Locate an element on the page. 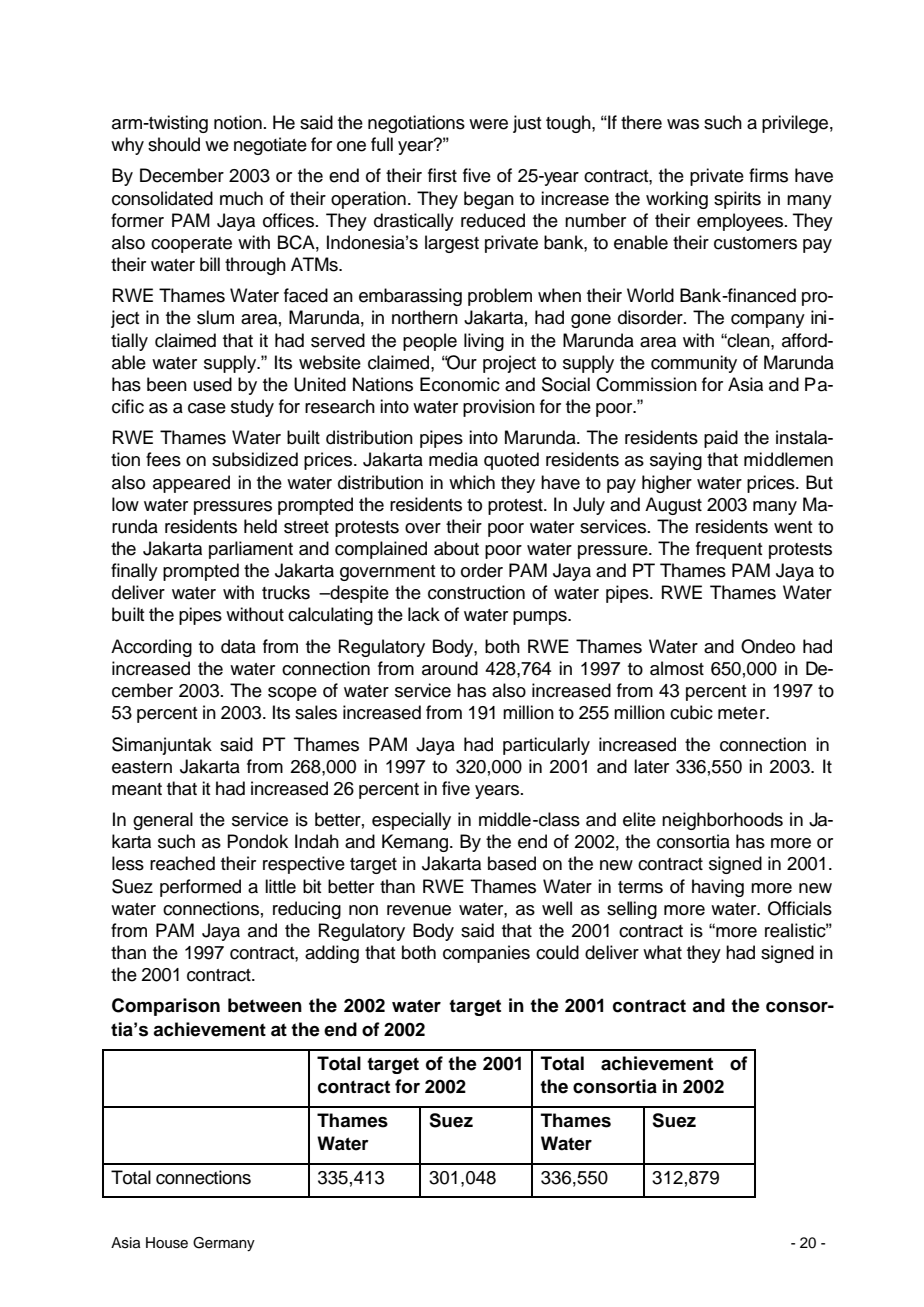 Image resolution: width=924 pixels, height=1307 pixels. was is located at coordinates (683, 124).
